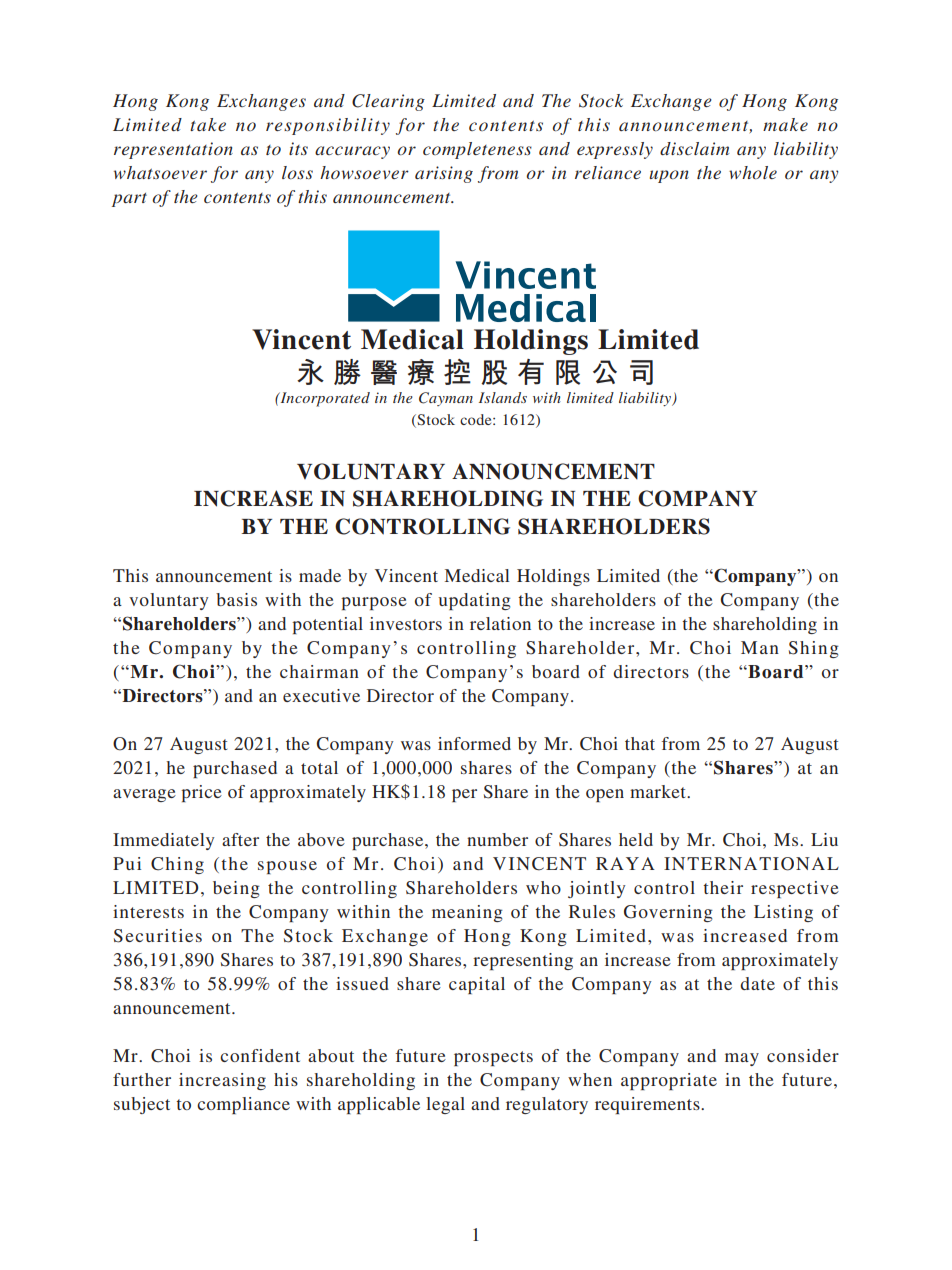 This document has height=1270, width=952. What do you see at coordinates (503, 397) in the document?
I see `Islands` at bounding box center [503, 397].
